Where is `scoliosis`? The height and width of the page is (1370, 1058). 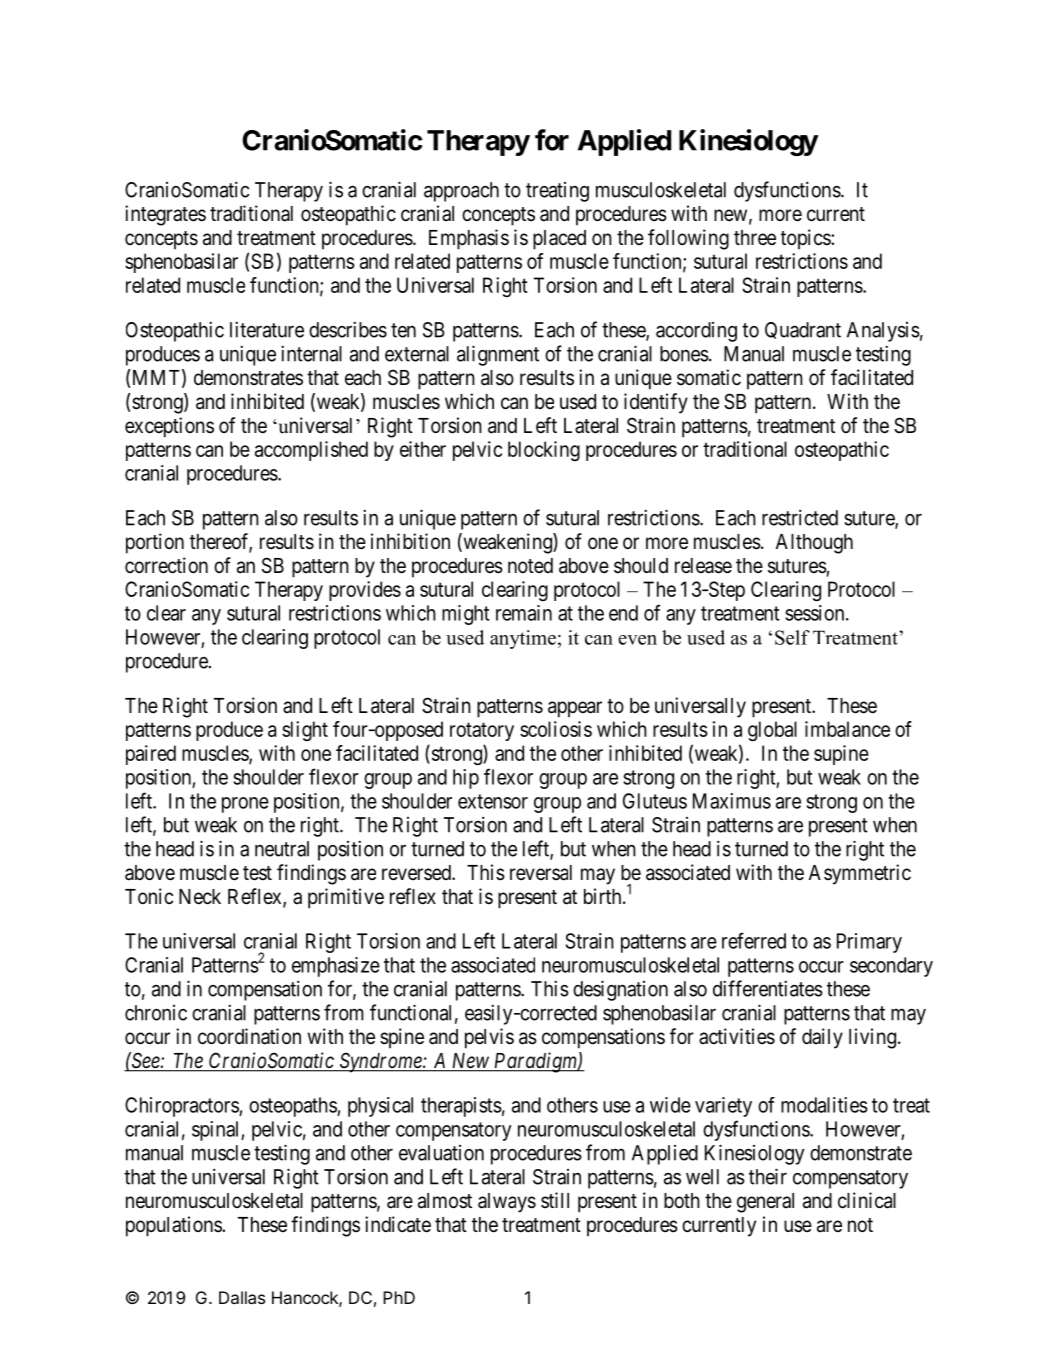
scoliosis is located at coordinates (556, 729).
